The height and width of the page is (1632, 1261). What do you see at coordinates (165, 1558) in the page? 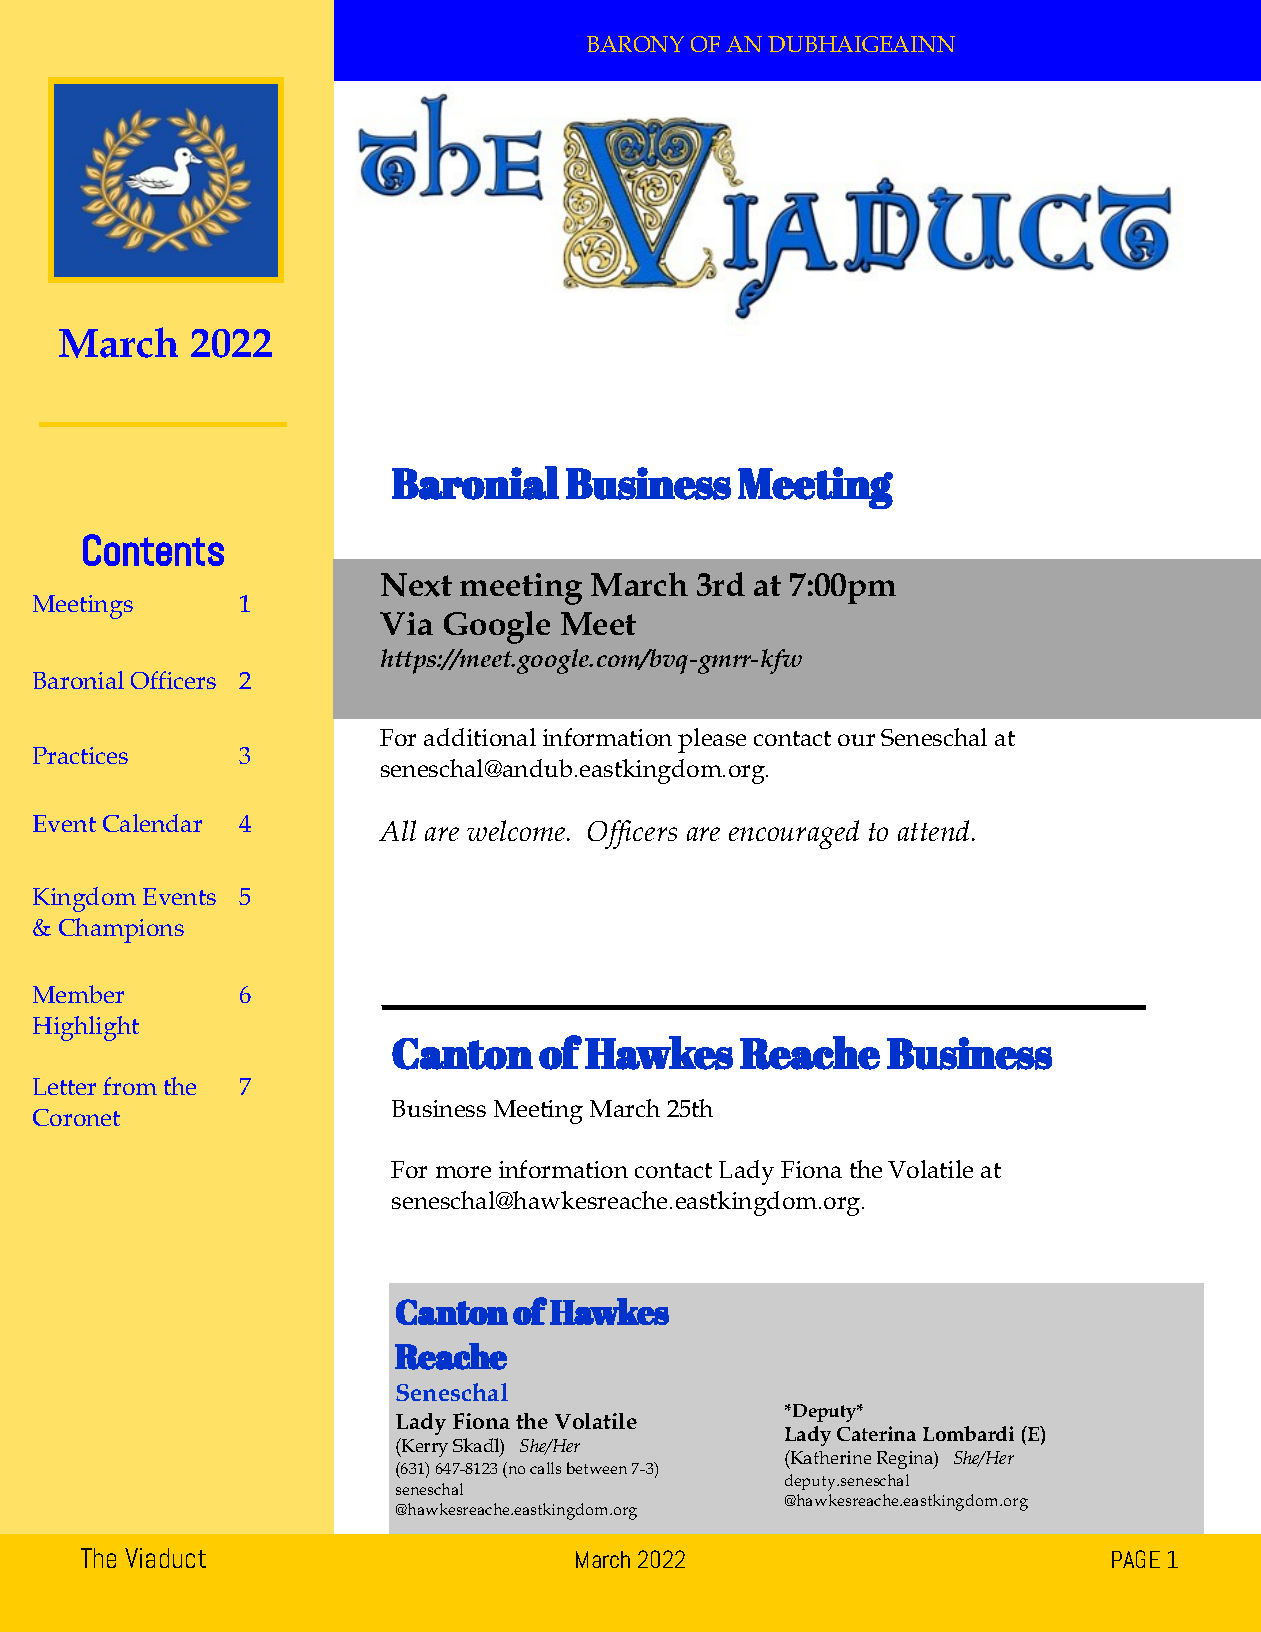
I see `Viaduct` at bounding box center [165, 1558].
